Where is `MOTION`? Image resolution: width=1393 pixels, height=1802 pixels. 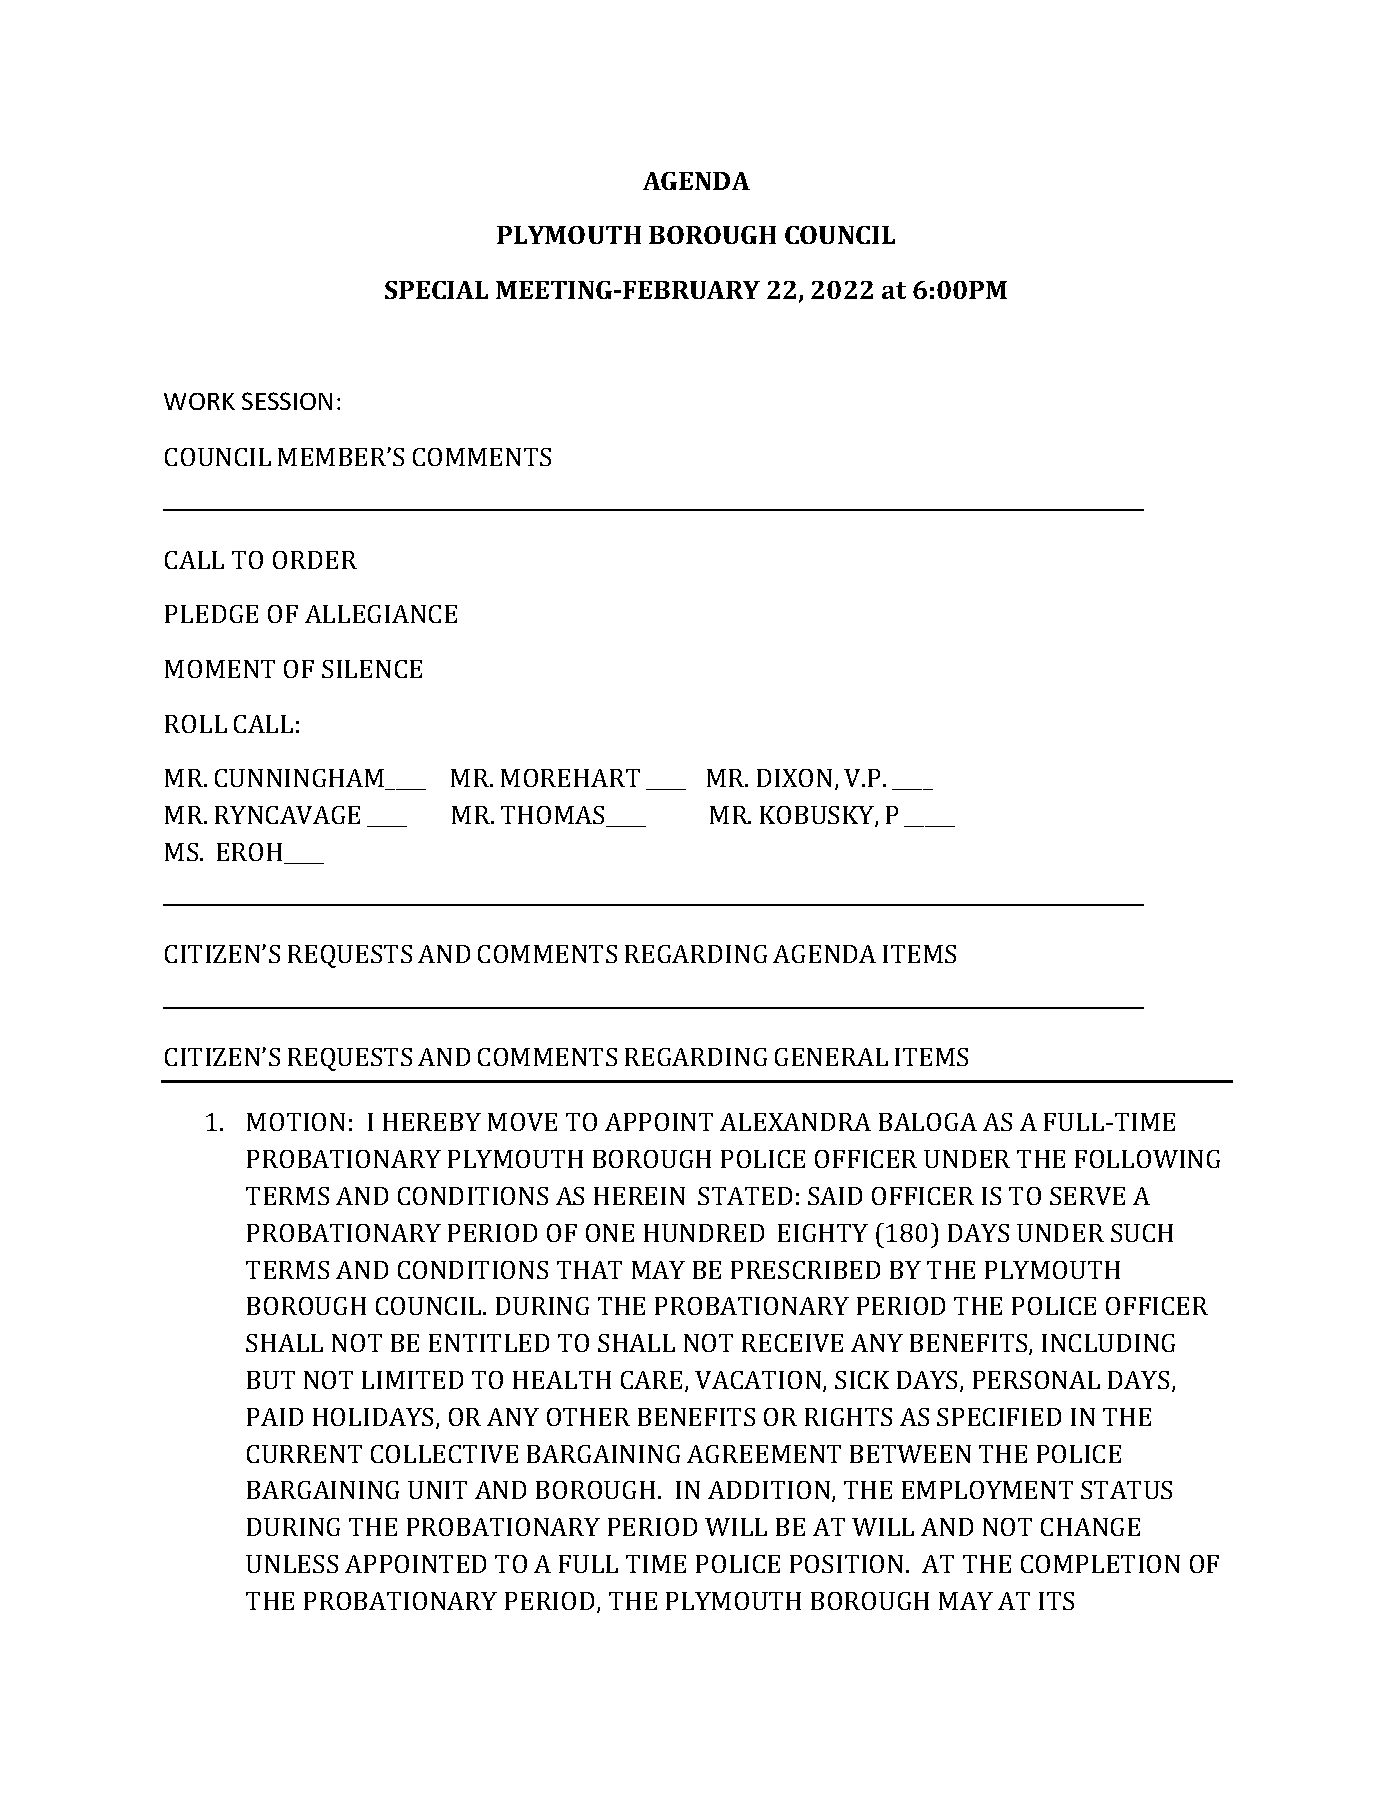
MOTION is located at coordinates (296, 1122).
